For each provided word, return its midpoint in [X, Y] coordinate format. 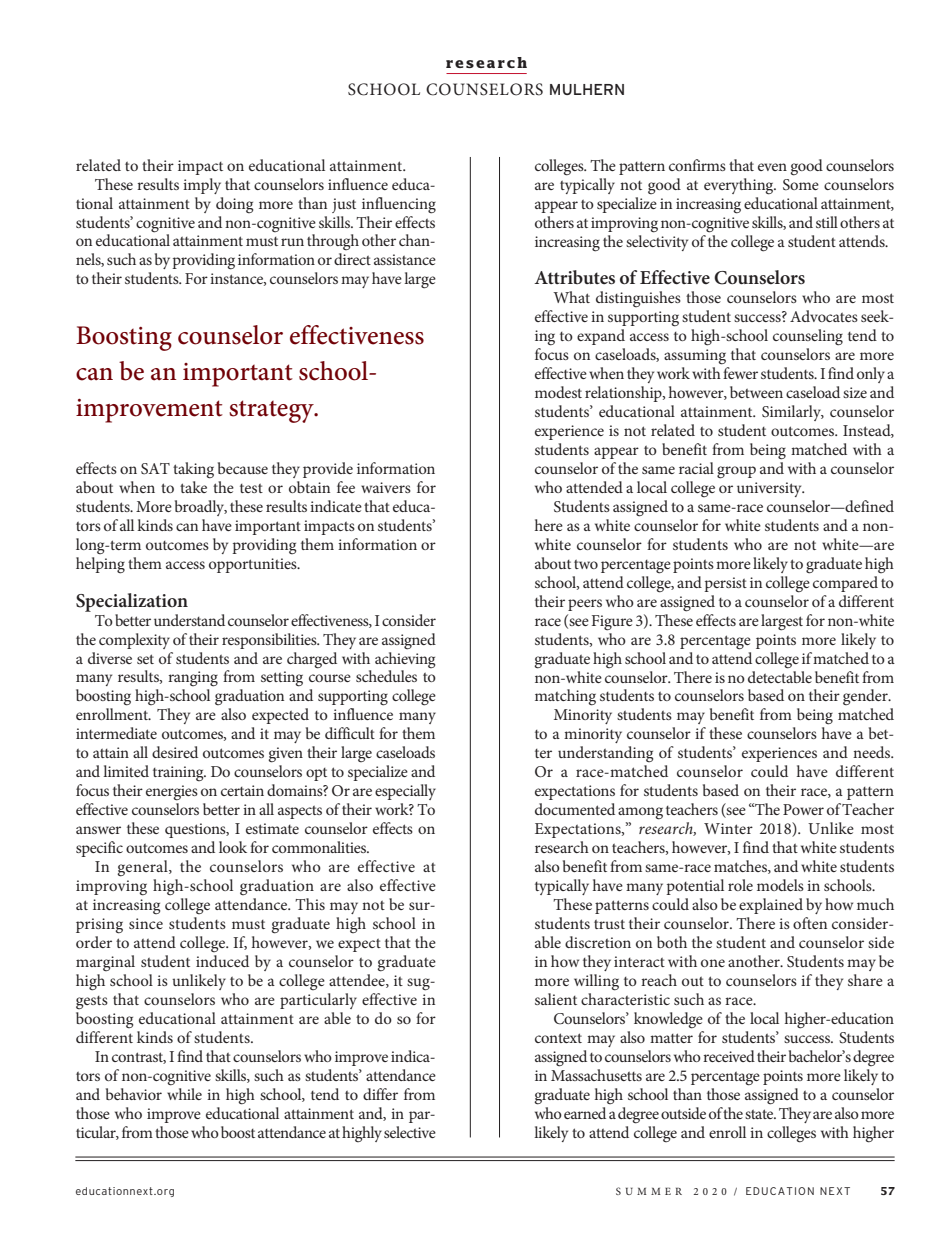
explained [771, 906]
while [184, 1092]
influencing [399, 205]
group [736, 472]
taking [193, 470]
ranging [193, 679]
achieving [405, 658]
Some [801, 185]
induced [222, 961]
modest [558, 392]
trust [609, 924]
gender [866, 697]
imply [202, 186]
